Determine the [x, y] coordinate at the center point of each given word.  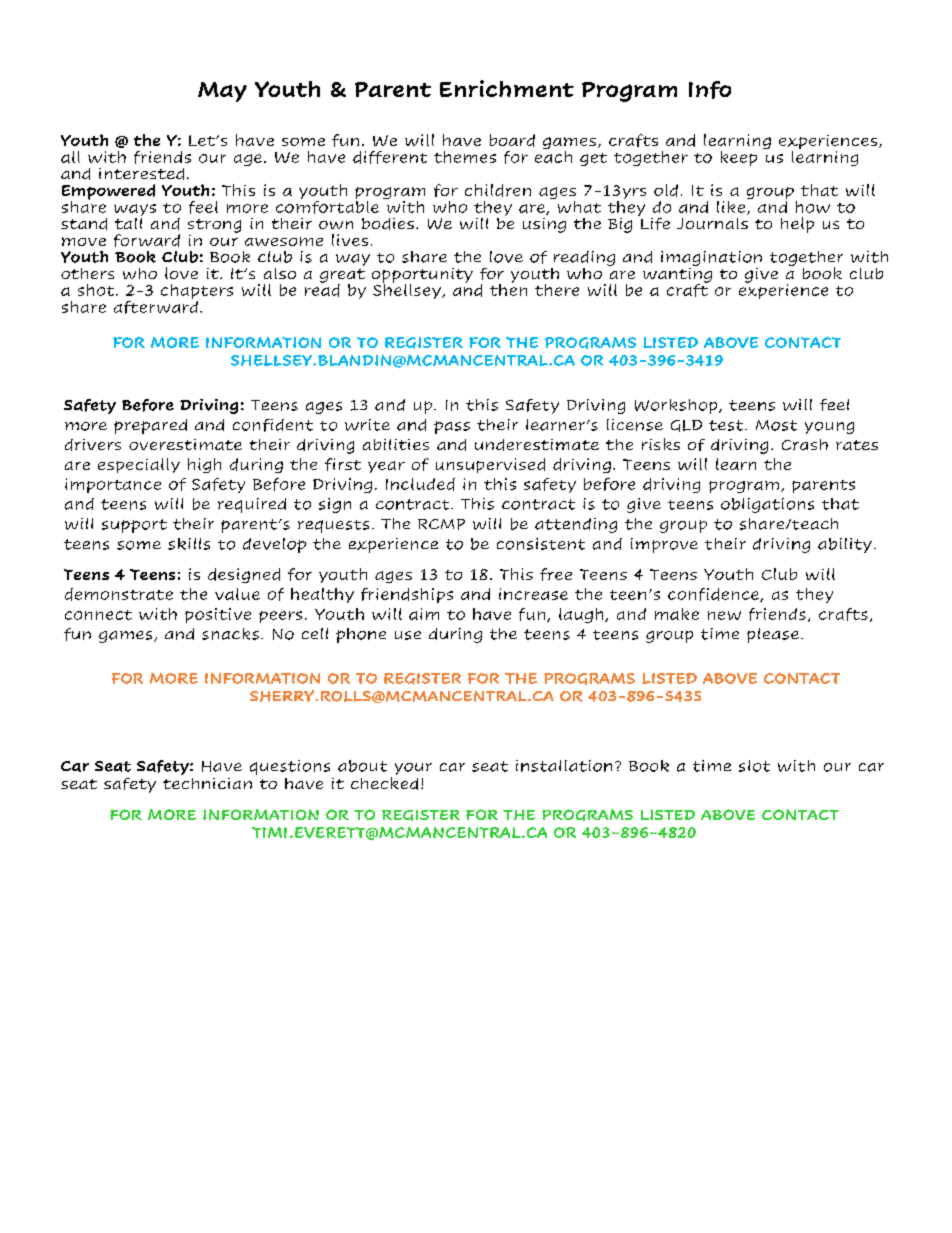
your [413, 769]
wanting [677, 275]
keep [739, 158]
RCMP [441, 524]
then [508, 288]
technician [207, 783]
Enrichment [507, 88]
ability [845, 545]
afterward [156, 306]
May [222, 92]
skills [189, 544]
